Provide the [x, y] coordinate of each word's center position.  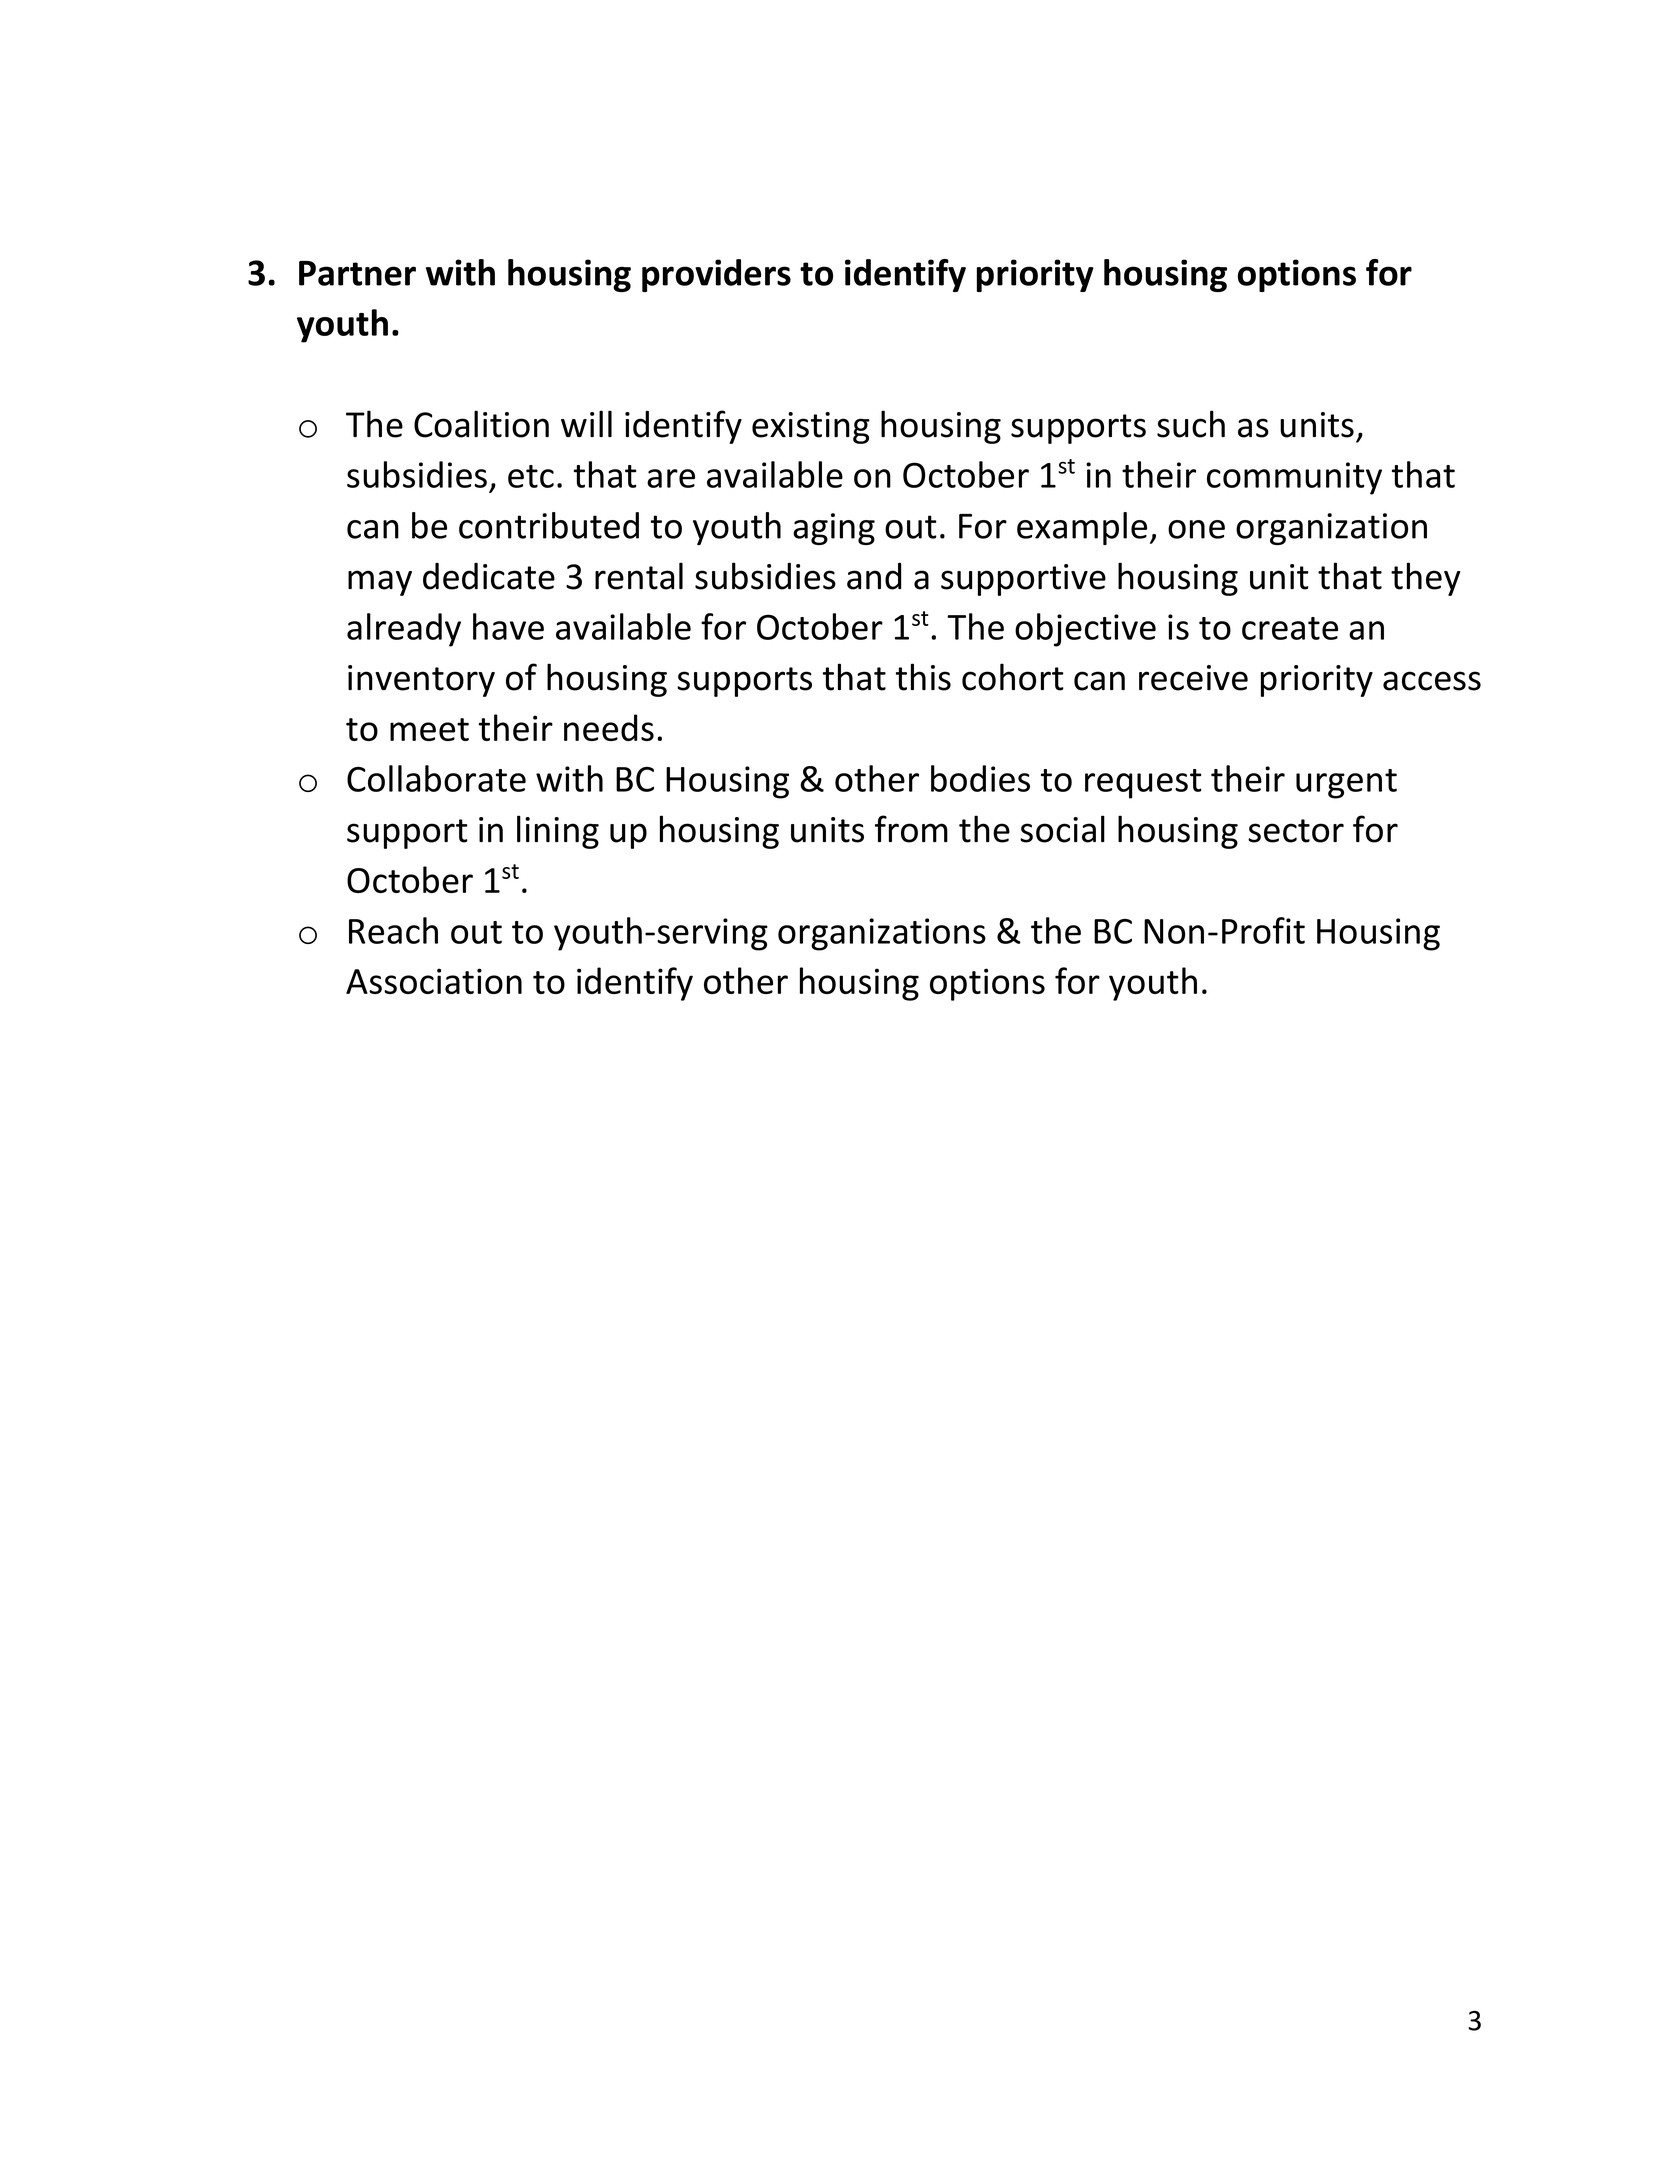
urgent [1346, 784]
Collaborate [436, 778]
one [1196, 529]
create [1290, 628]
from [911, 829]
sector [1296, 831]
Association [434, 981]
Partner [357, 273]
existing [811, 428]
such [1191, 424]
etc [531, 476]
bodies [980, 778]
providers [716, 275]
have [508, 626]
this [923, 677]
